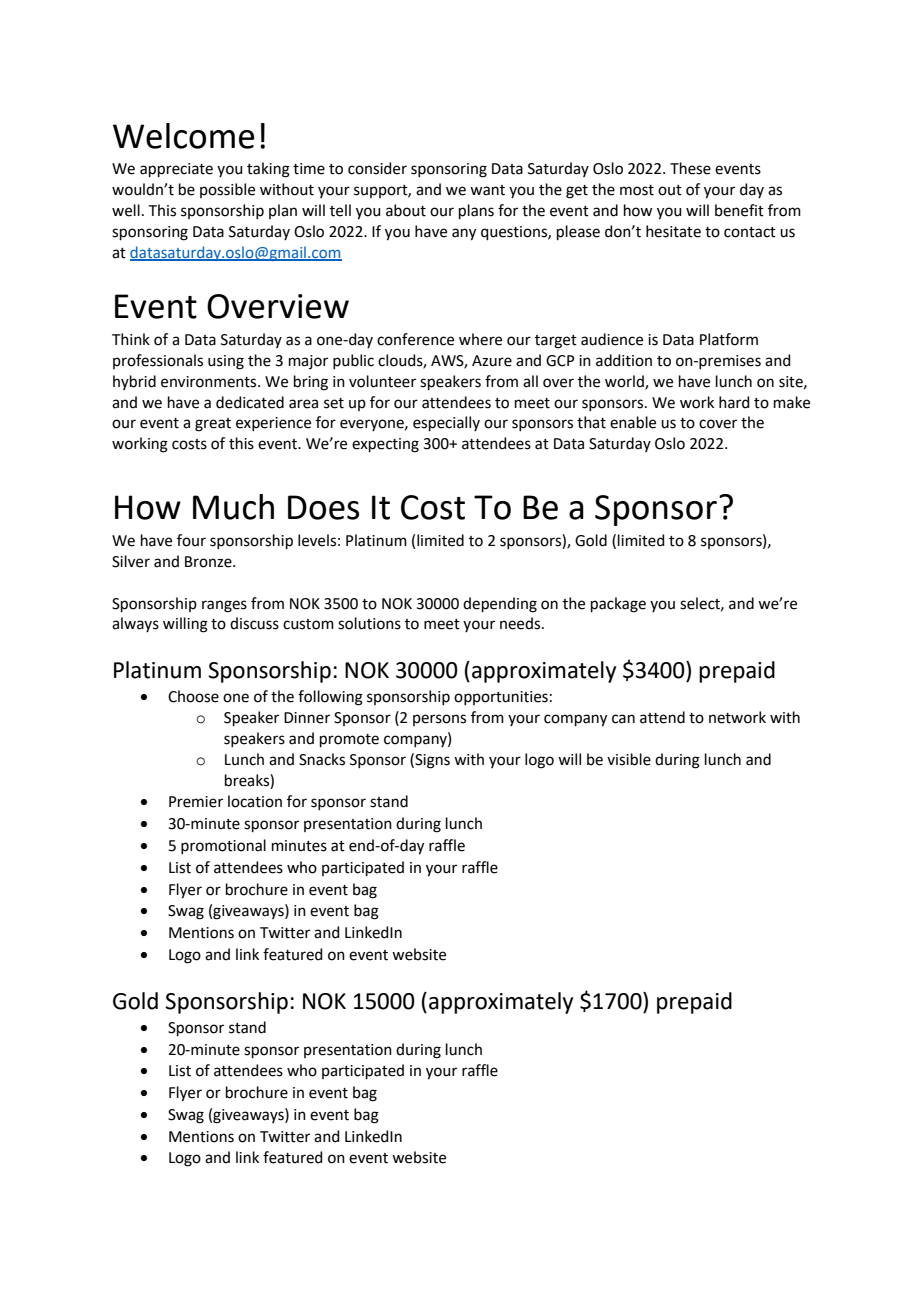 The image size is (924, 1308). Describe the element at coordinates (322, 759) in the screenshot. I see `Snacks` at that location.
